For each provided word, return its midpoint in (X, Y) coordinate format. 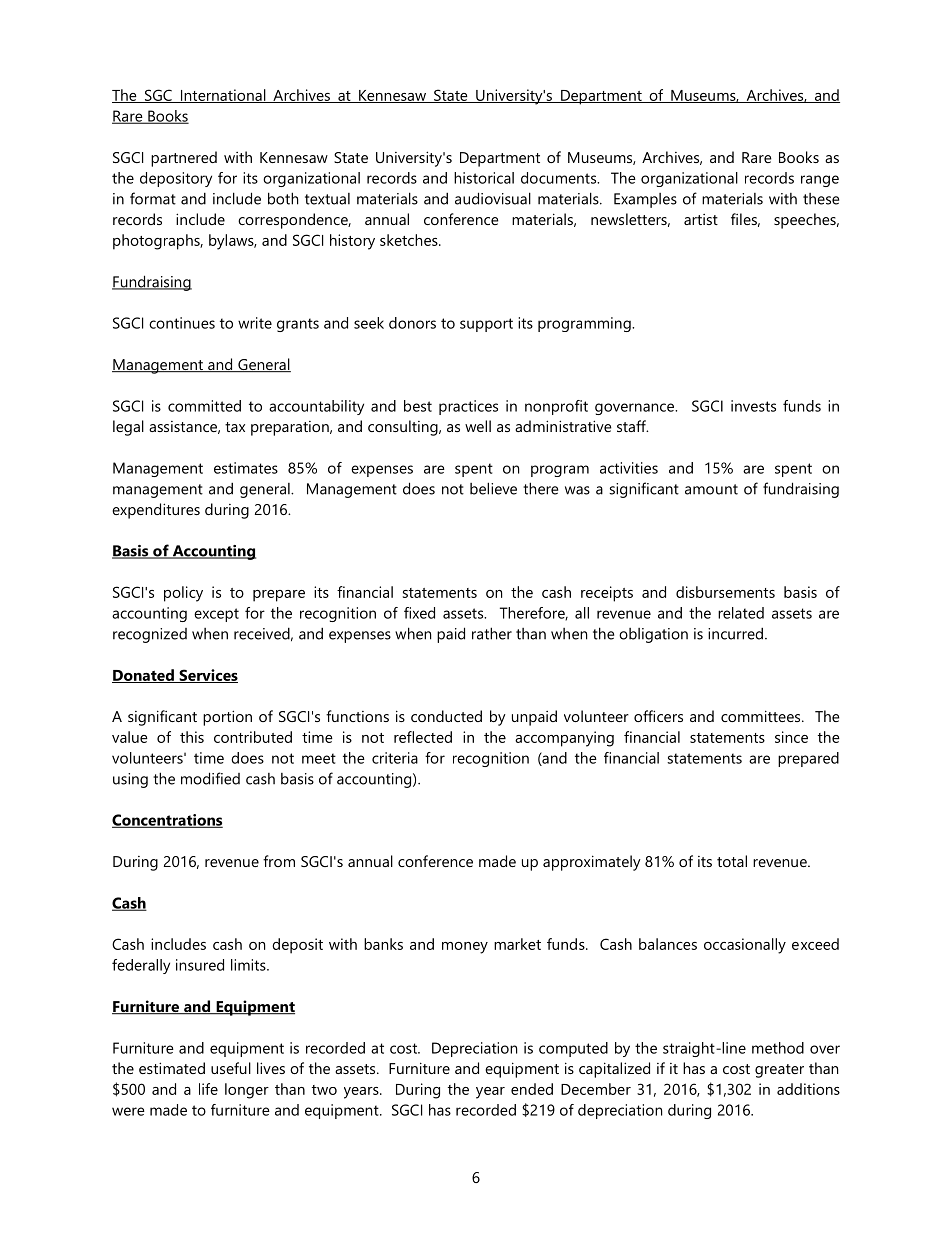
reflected (423, 737)
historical (484, 178)
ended (532, 1089)
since (791, 737)
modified (210, 778)
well (478, 426)
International (223, 96)
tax (235, 427)
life (208, 1089)
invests (753, 406)
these (821, 199)
